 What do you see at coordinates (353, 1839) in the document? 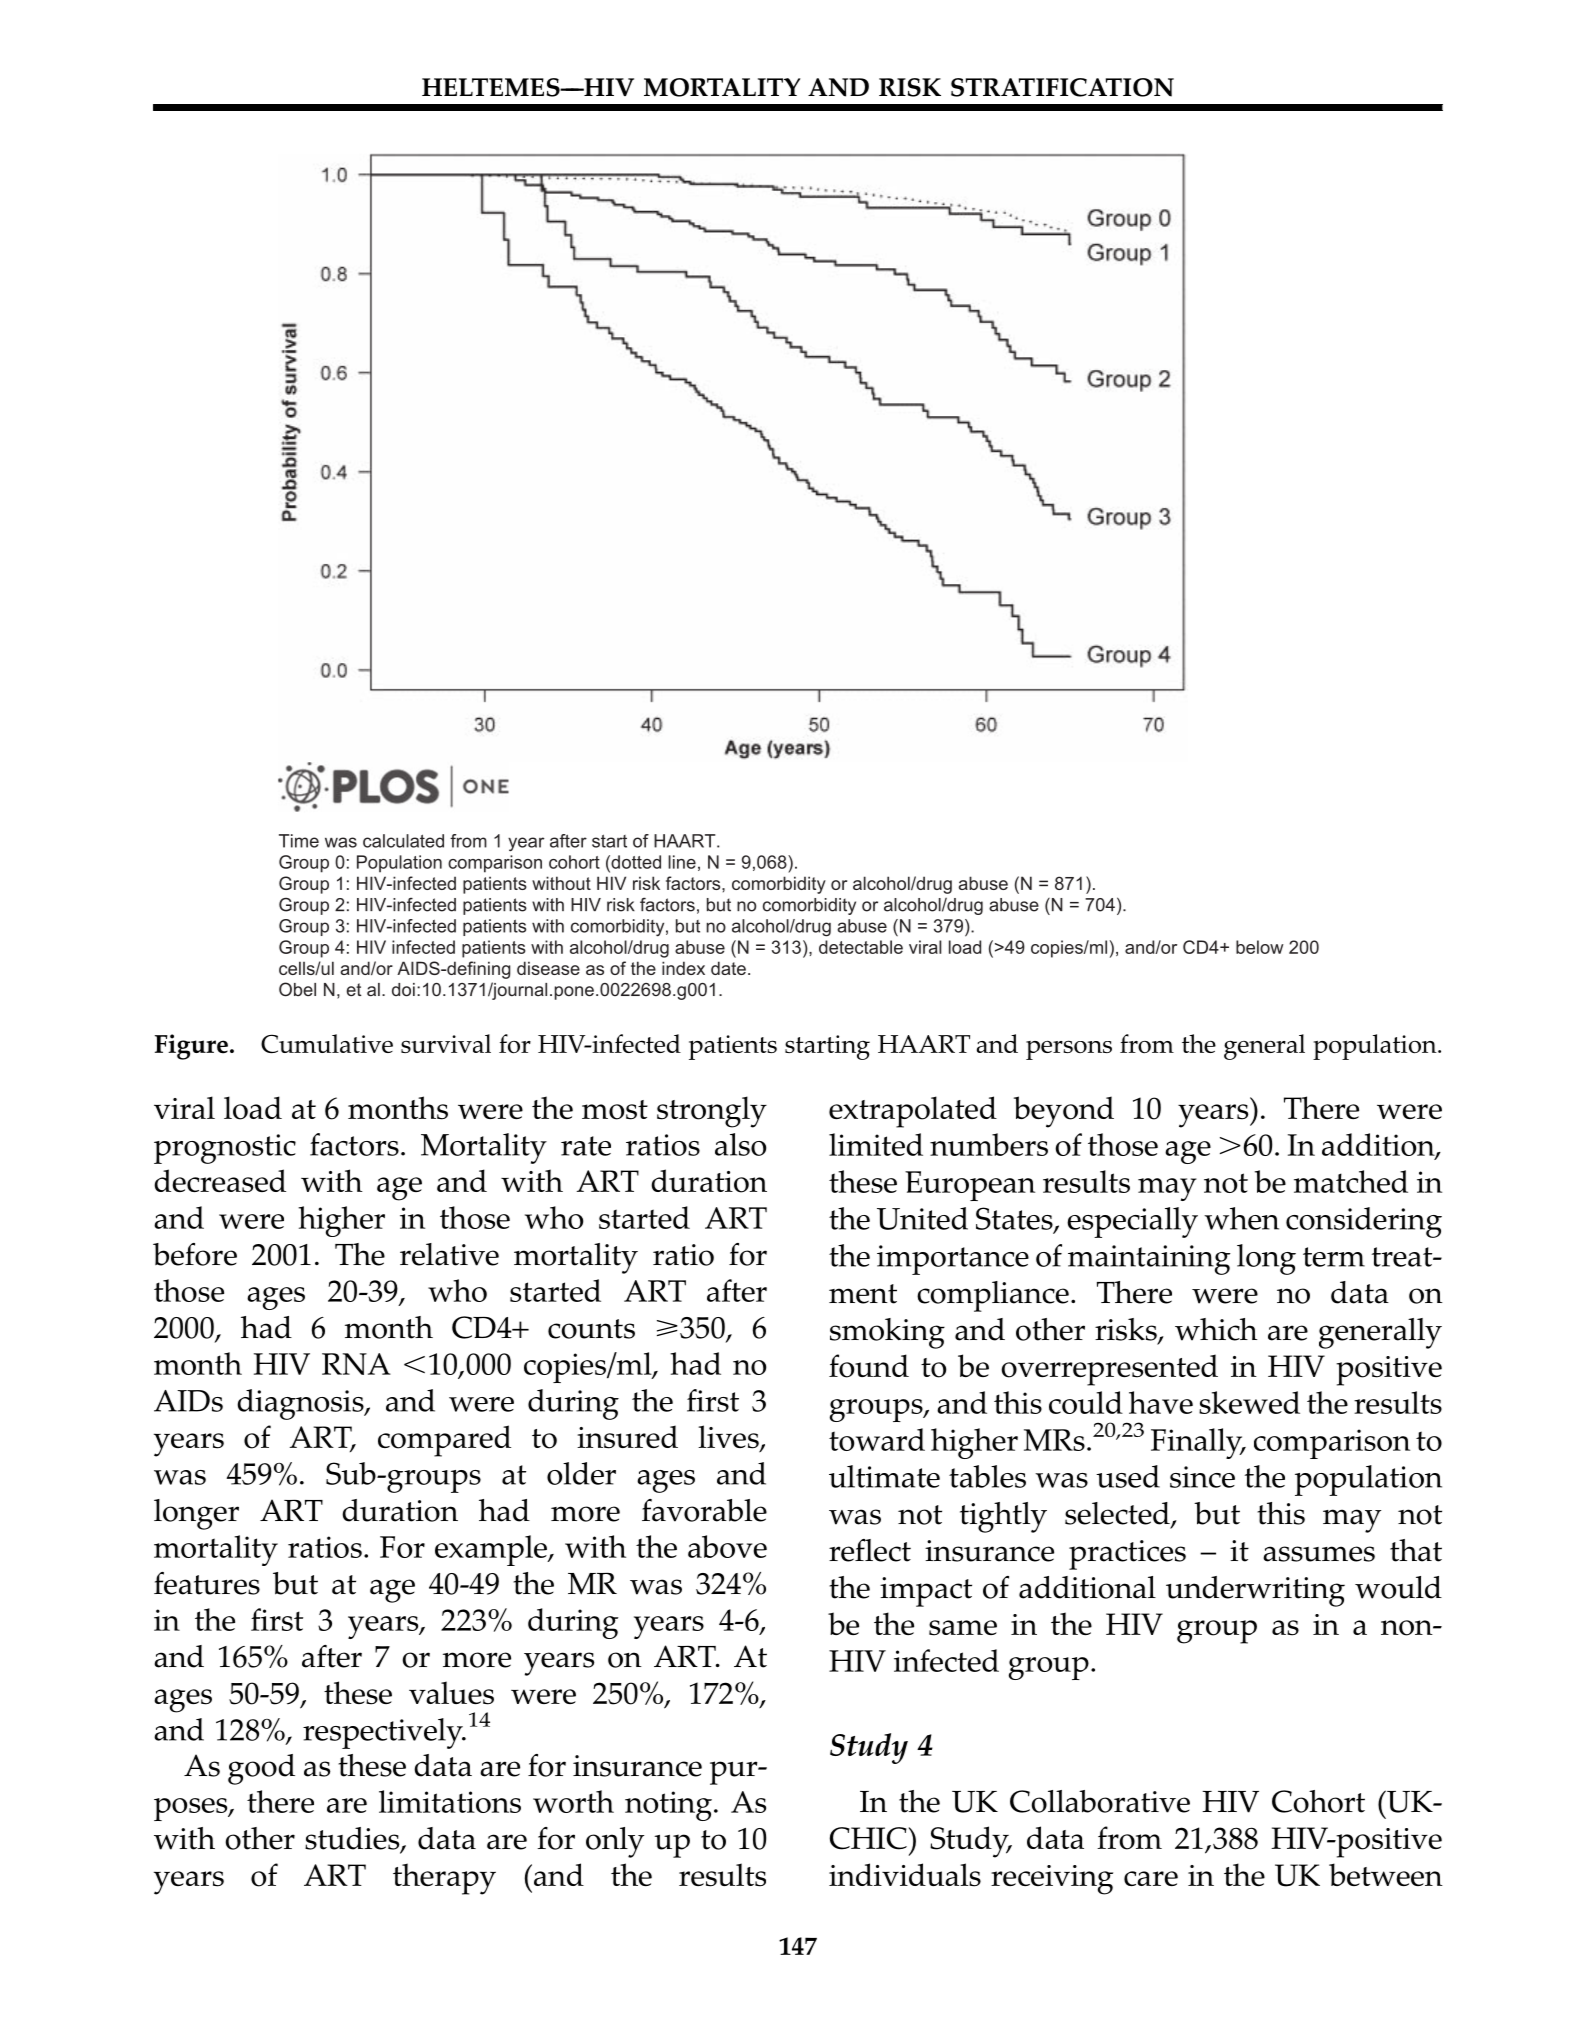
I see `studies` at bounding box center [353, 1839].
